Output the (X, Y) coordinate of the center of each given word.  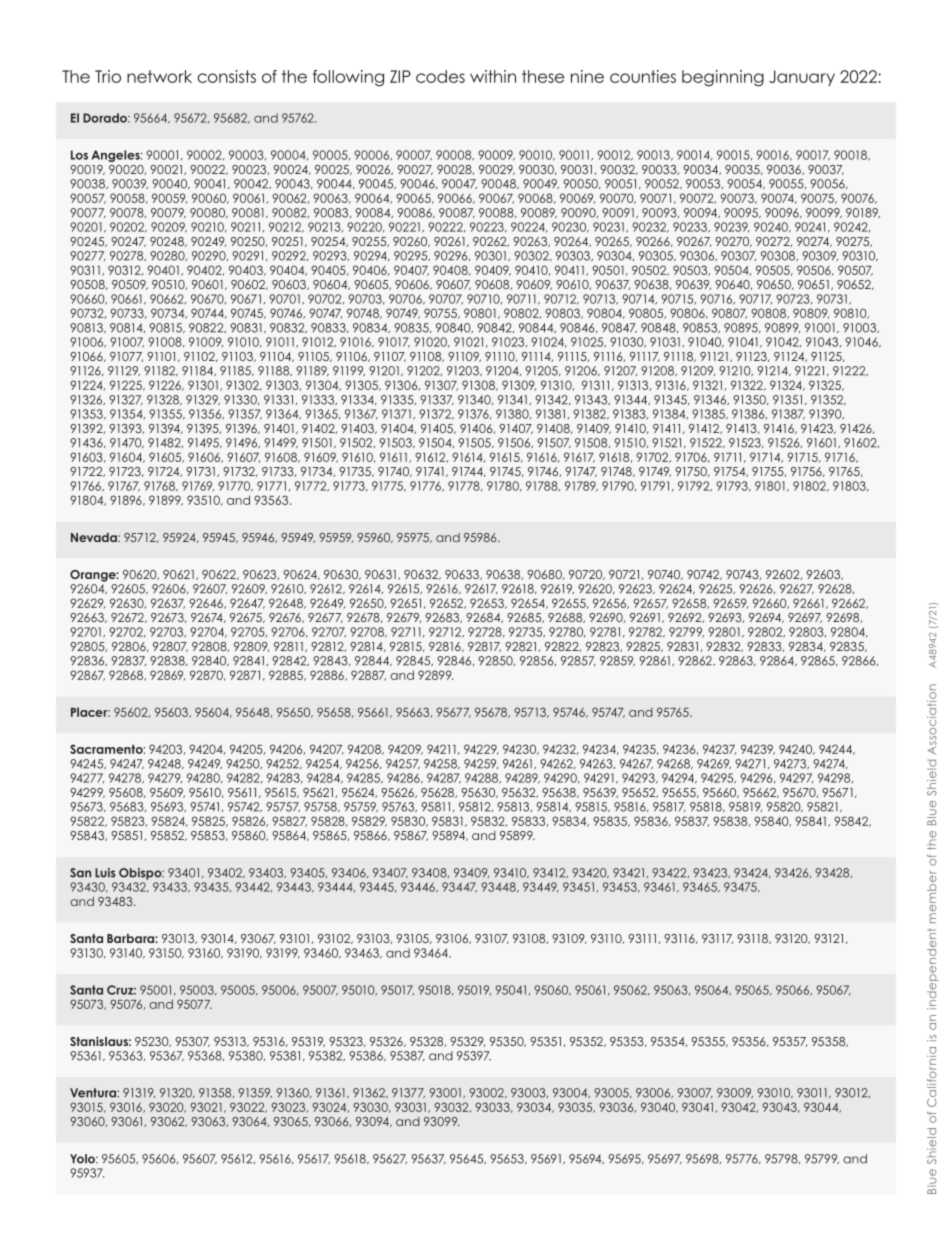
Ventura (94, 1093)
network (159, 76)
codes (440, 76)
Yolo (84, 1159)
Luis (105, 873)
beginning (723, 78)
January (802, 78)
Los (79, 155)
